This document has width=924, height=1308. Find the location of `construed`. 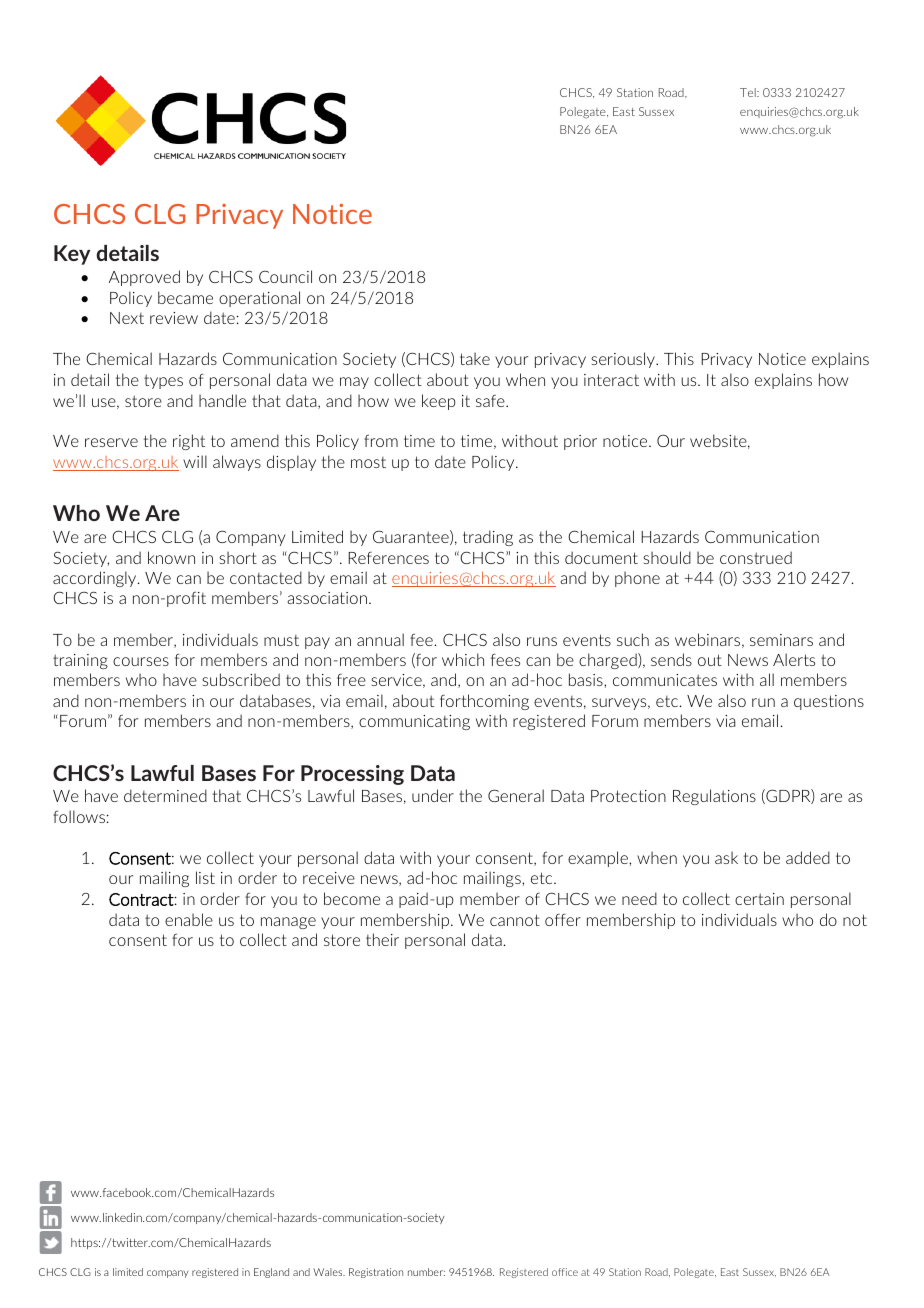

construed is located at coordinates (756, 557).
